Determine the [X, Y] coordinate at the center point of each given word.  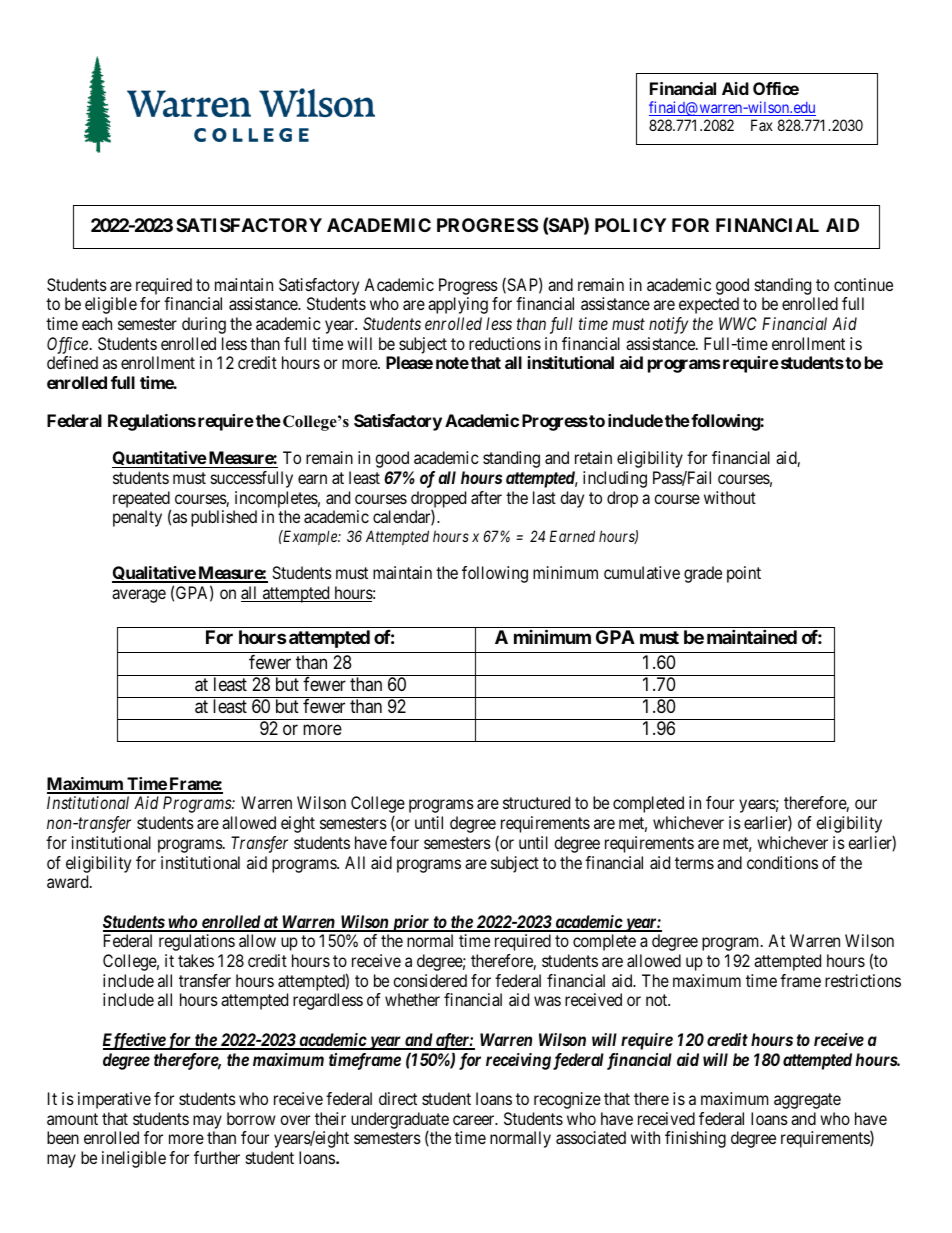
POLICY [630, 225]
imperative [114, 1100]
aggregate [807, 1101]
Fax [762, 125]
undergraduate [400, 1121]
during [204, 325]
